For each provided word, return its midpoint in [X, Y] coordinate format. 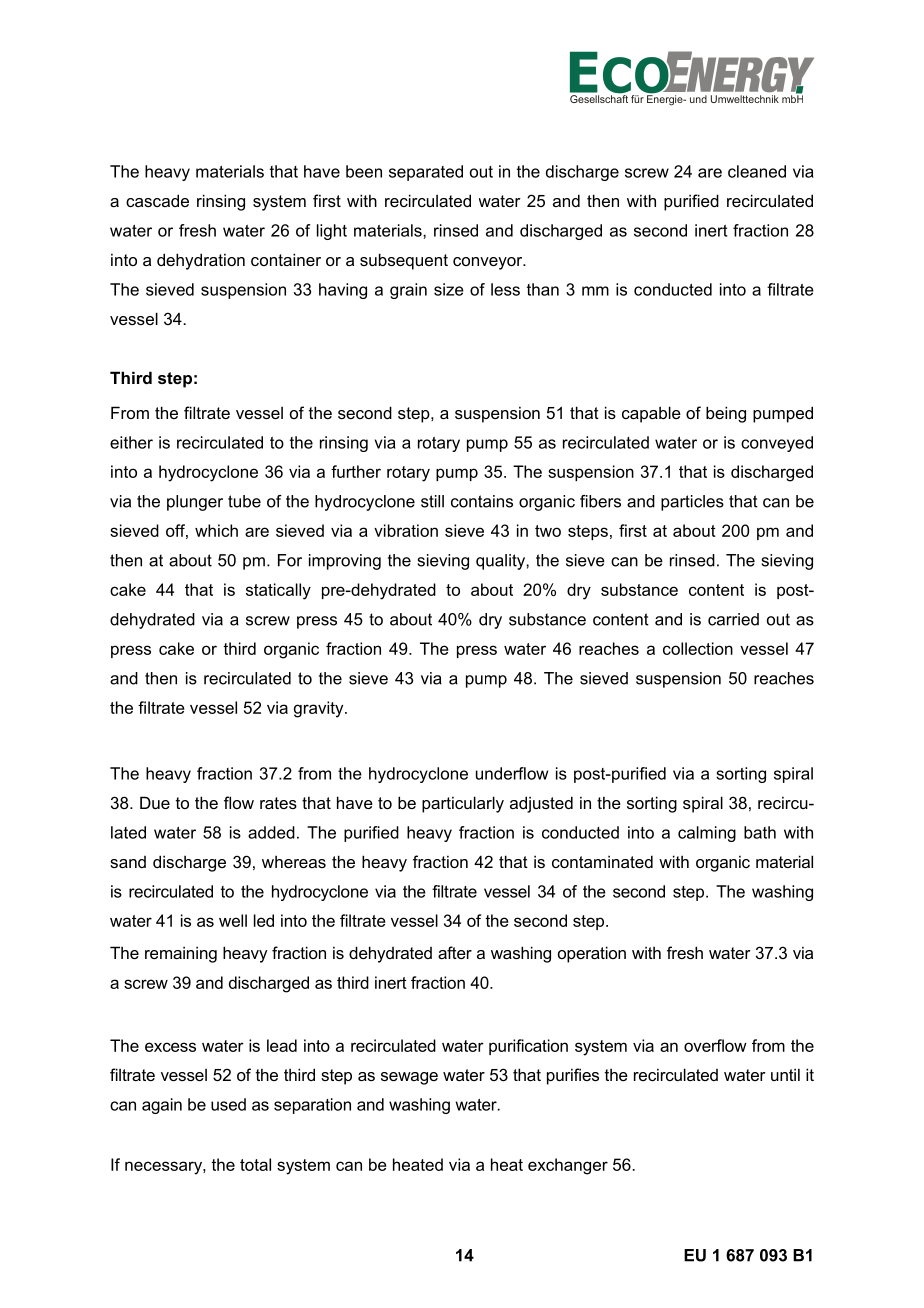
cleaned [757, 171]
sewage [409, 1078]
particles [692, 503]
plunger [195, 503]
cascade [157, 200]
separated [426, 173]
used [228, 1104]
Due [155, 802]
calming [707, 834]
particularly [463, 804]
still [432, 501]
